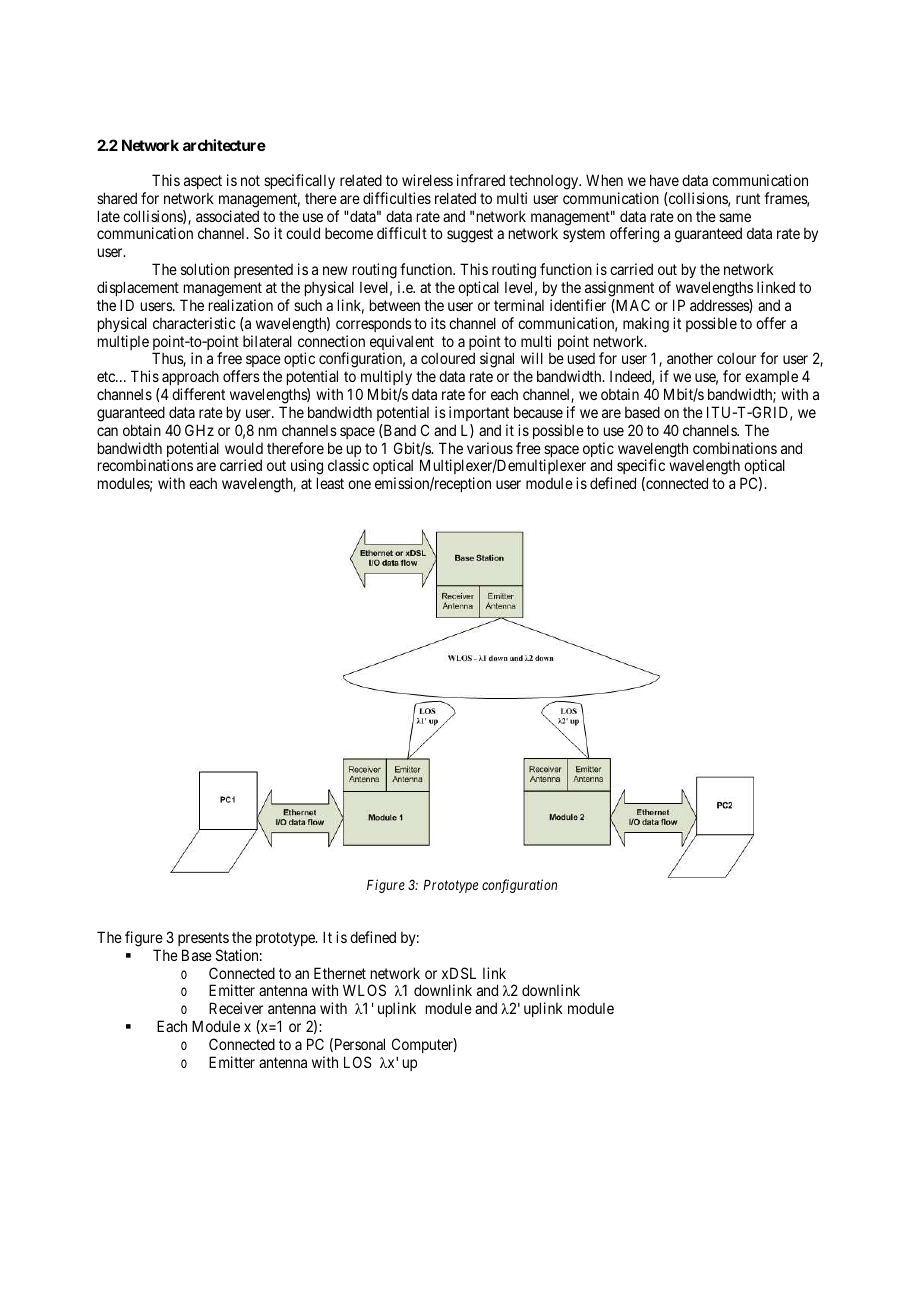 Image resolution: width=924 pixels, height=1308 pixels. Describe the element at coordinates (236, 1008) in the screenshot. I see `Receiver` at that location.
